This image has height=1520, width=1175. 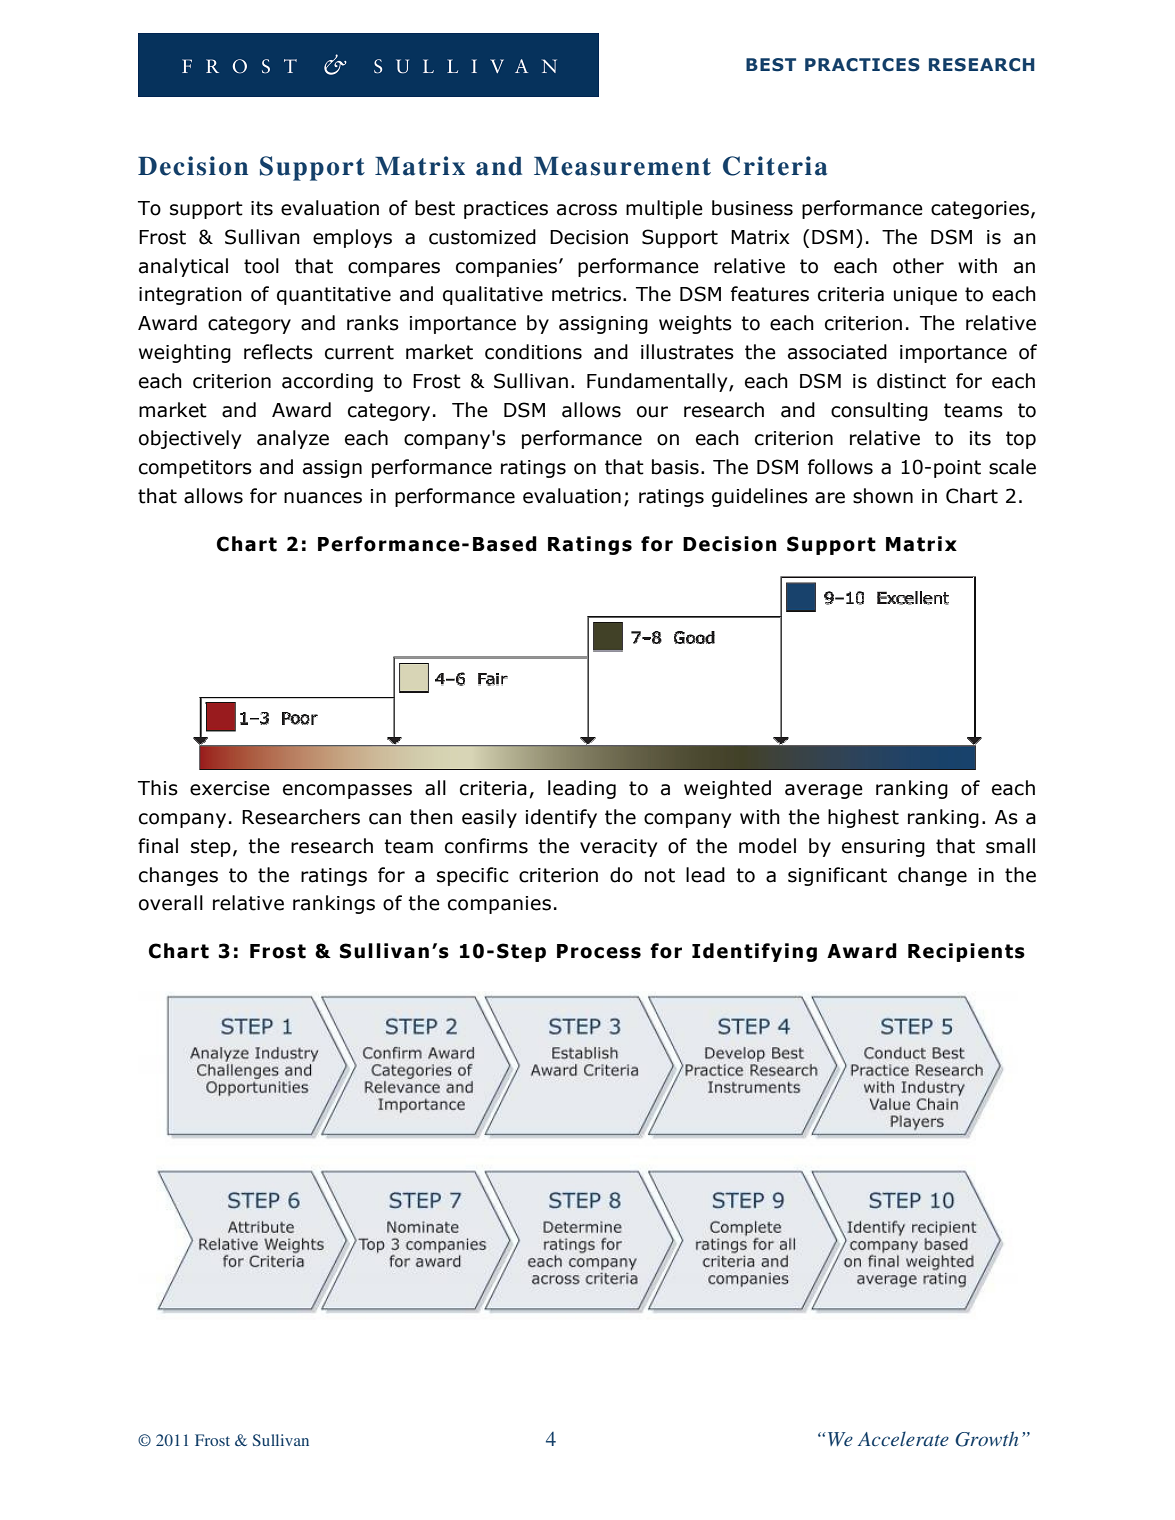 What do you see at coordinates (903, 1438) in the image?
I see `Accelerate` at bounding box center [903, 1438].
